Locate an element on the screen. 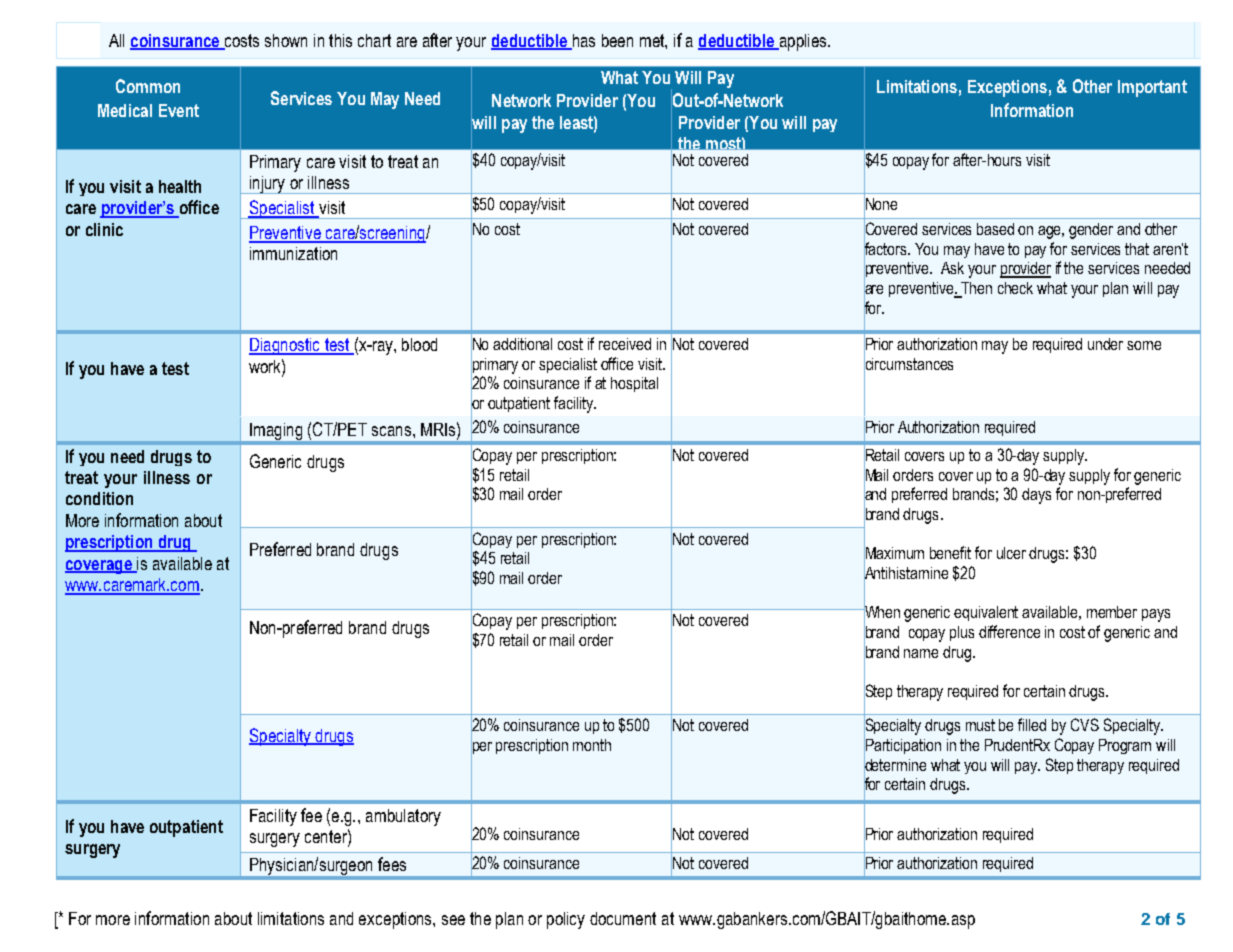 The image size is (1233, 952). ambulatory is located at coordinates (403, 817).
